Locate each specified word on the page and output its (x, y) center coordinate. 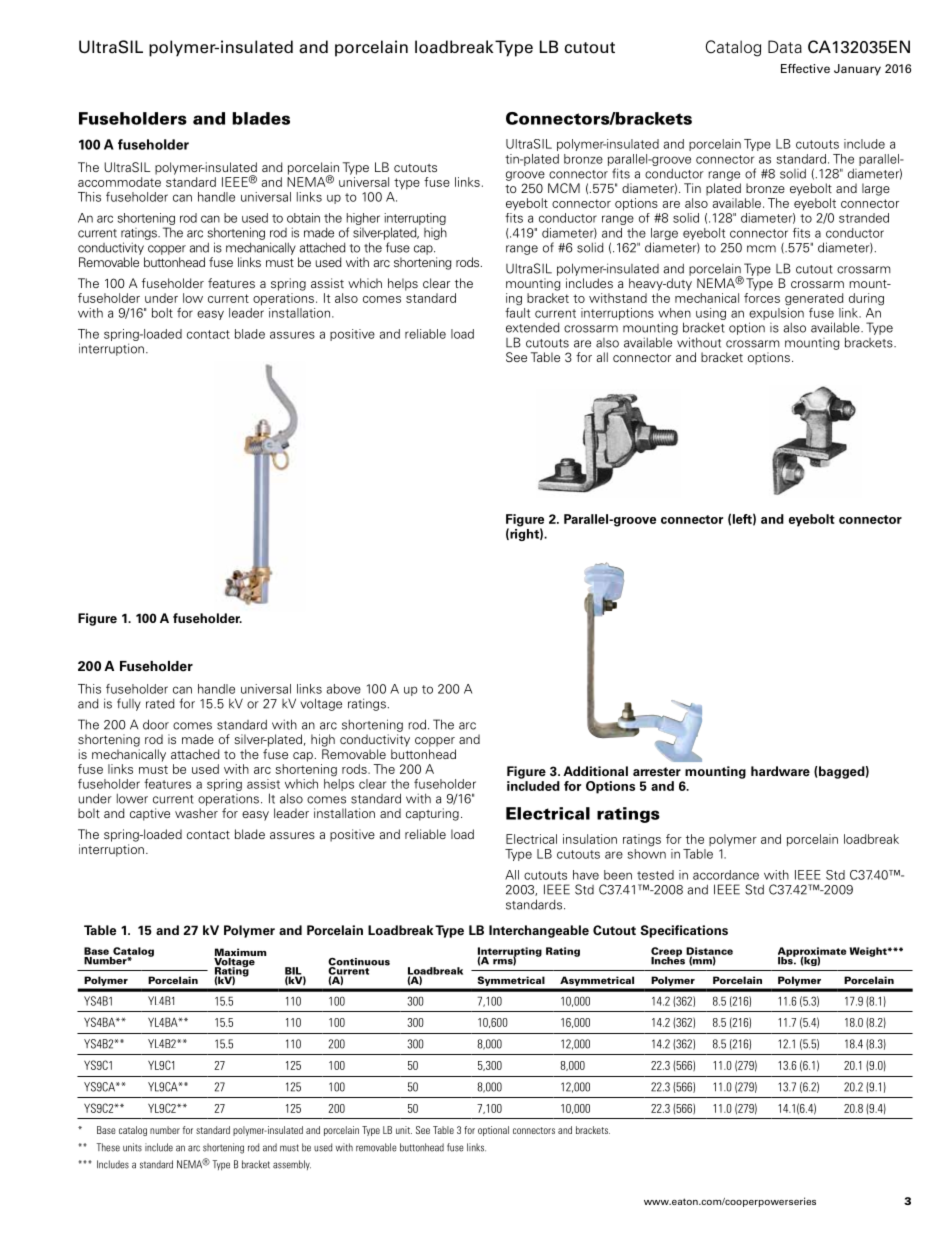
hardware (780, 771)
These (108, 1147)
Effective (805, 68)
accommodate (119, 182)
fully (129, 704)
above (343, 689)
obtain (303, 218)
